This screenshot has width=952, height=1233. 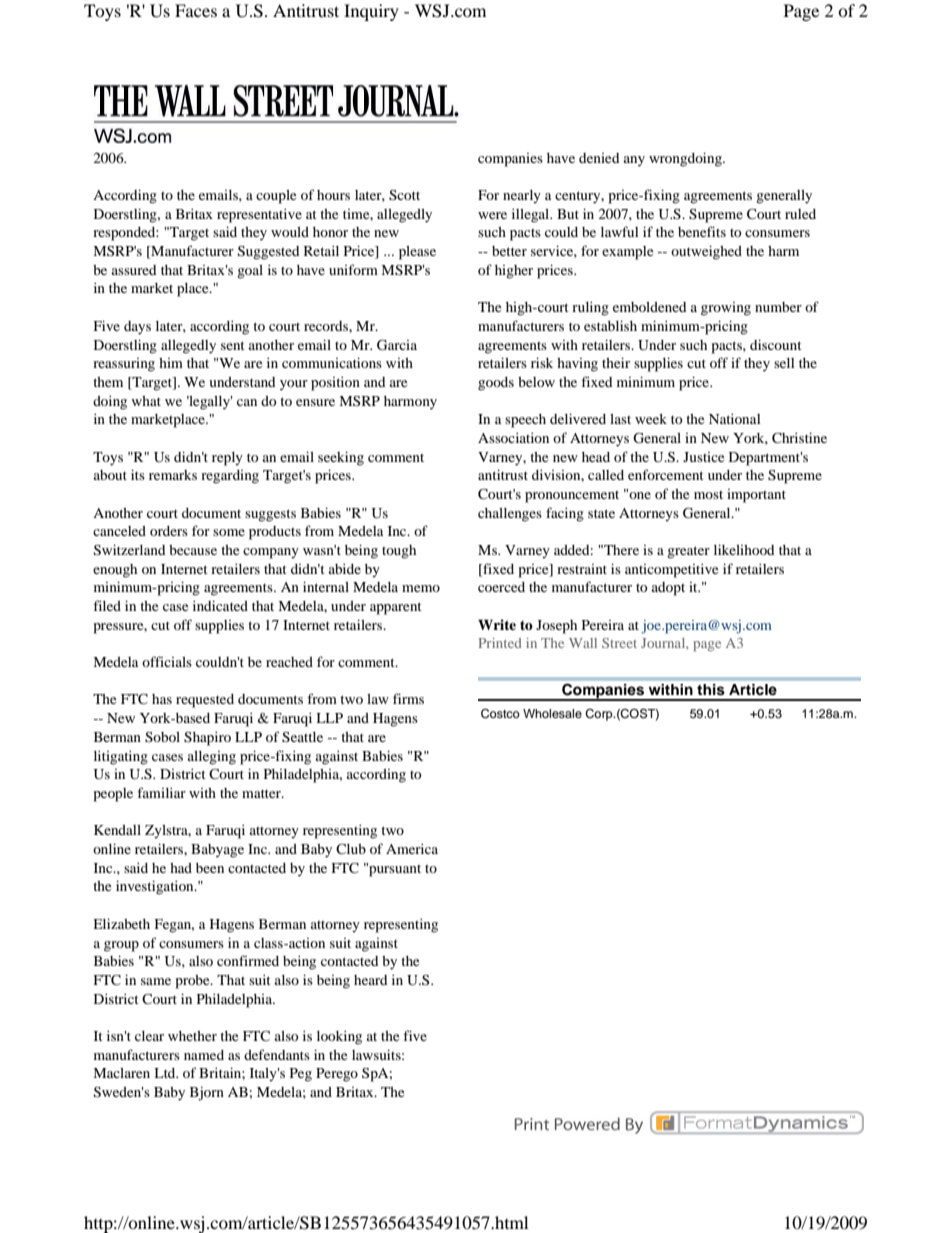 What do you see at coordinates (196, 10) in the screenshot?
I see `Faces` at bounding box center [196, 10].
